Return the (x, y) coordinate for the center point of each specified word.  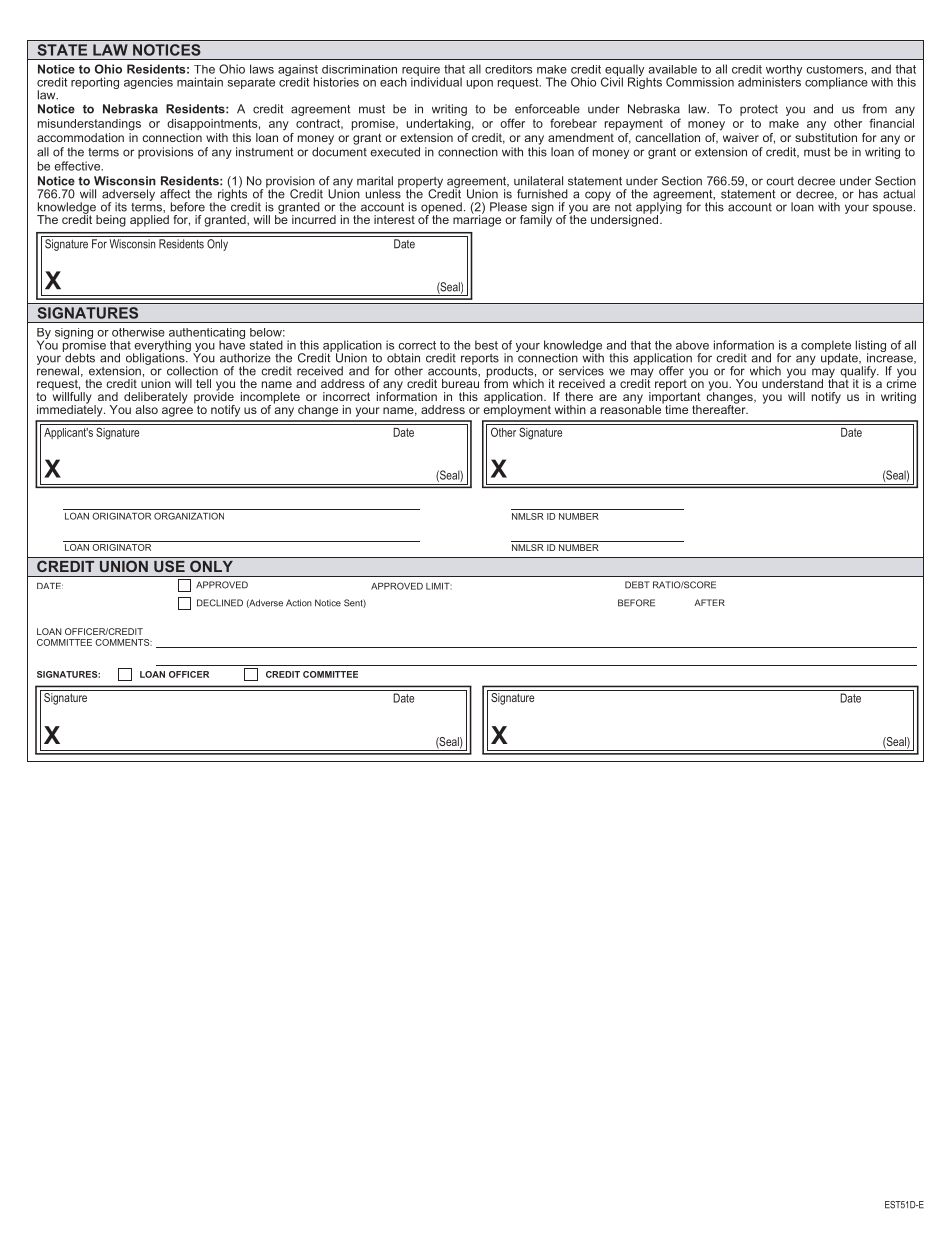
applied (149, 221)
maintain (200, 82)
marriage (477, 220)
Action (299, 603)
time (675, 408)
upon (480, 84)
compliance (836, 83)
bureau (460, 383)
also (146, 409)
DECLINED (220, 603)
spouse (894, 209)
